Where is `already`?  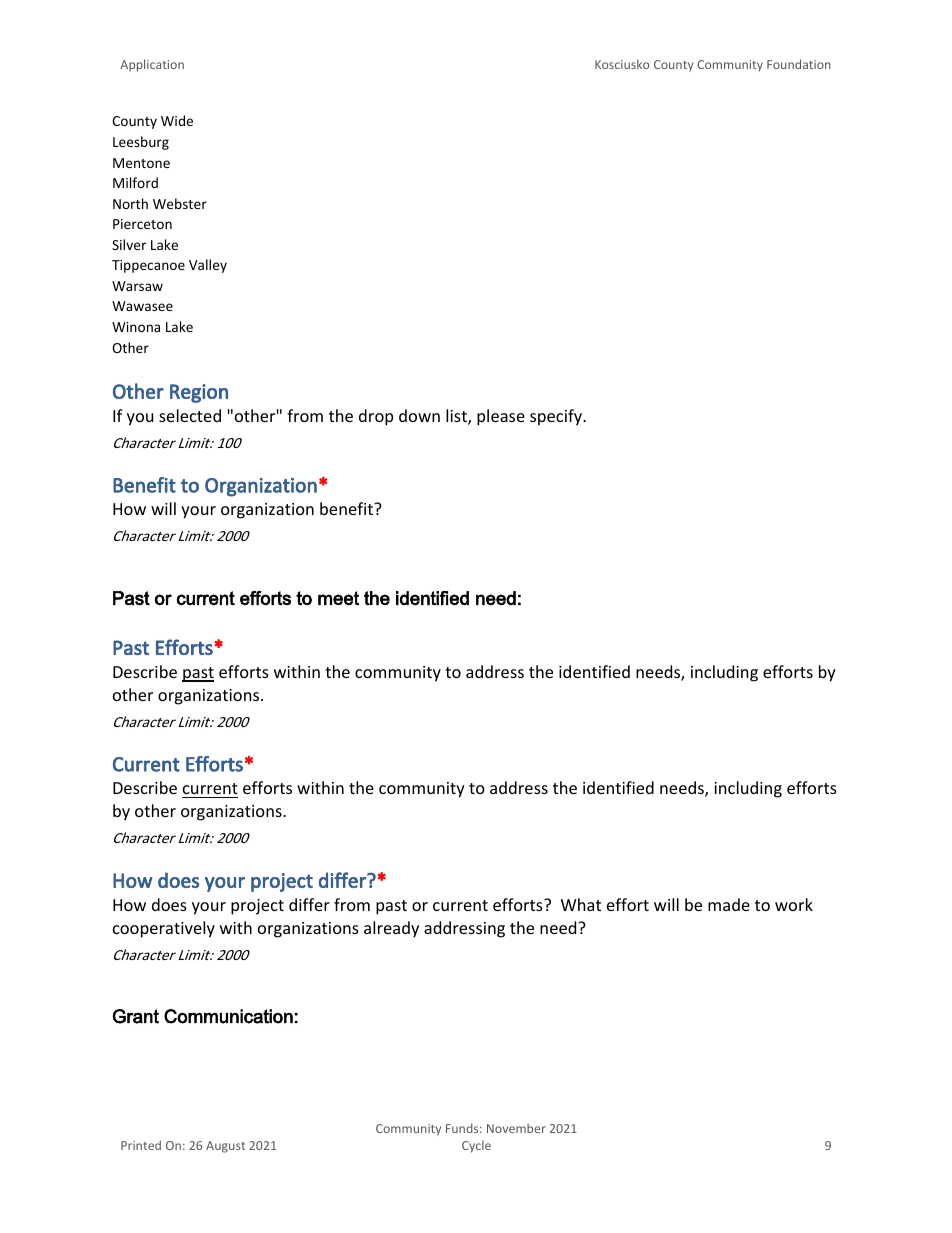
already is located at coordinates (391, 929).
